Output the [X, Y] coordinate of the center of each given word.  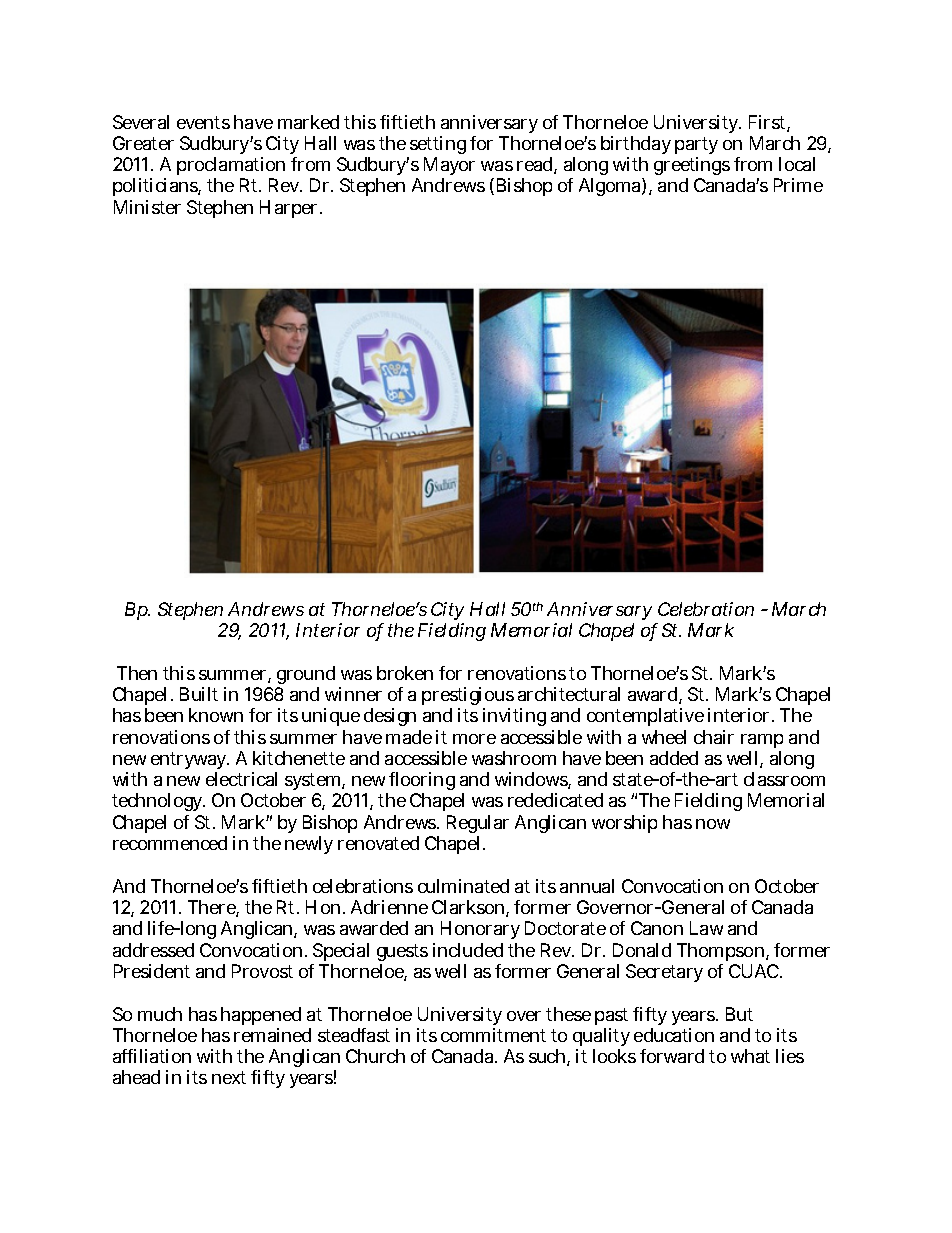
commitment [493, 1035]
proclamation [231, 168]
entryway [190, 762]
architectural [569, 694]
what [750, 1056]
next [229, 1077]
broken [405, 673]
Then [137, 673]
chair [714, 737]
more [474, 739]
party [696, 147]
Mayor [449, 168]
